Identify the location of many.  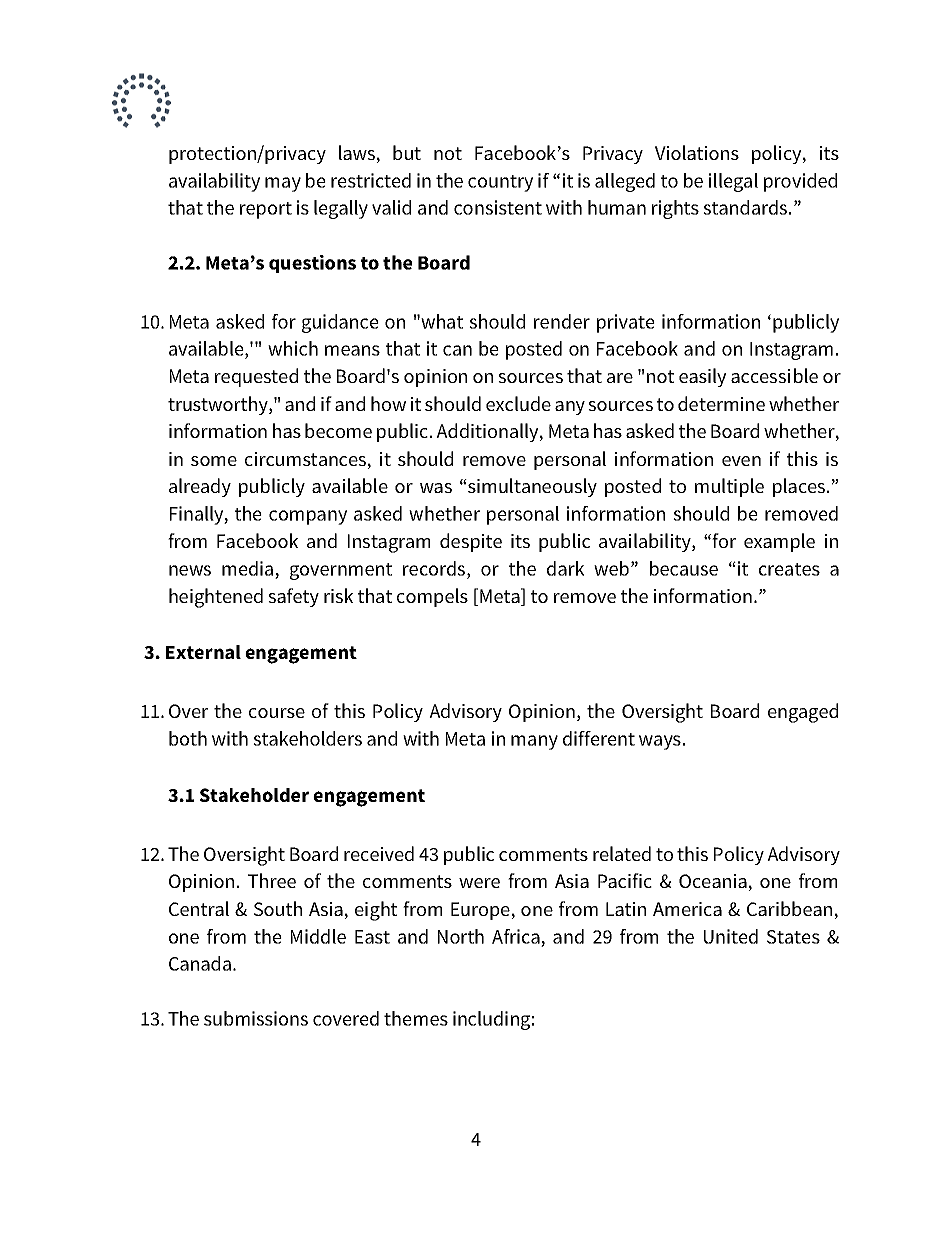
(534, 742).
